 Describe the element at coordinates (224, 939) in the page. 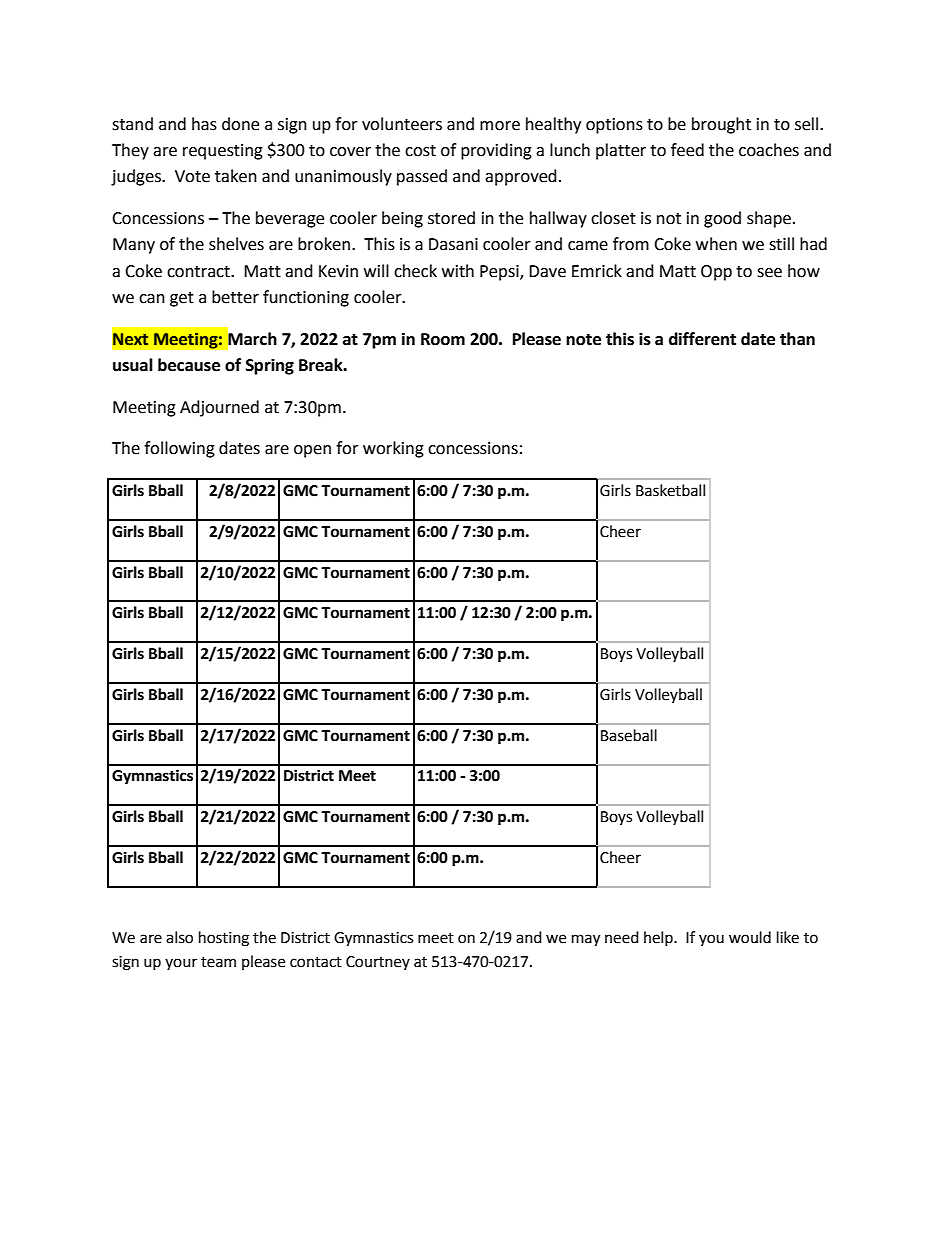

I see `hosting` at that location.
